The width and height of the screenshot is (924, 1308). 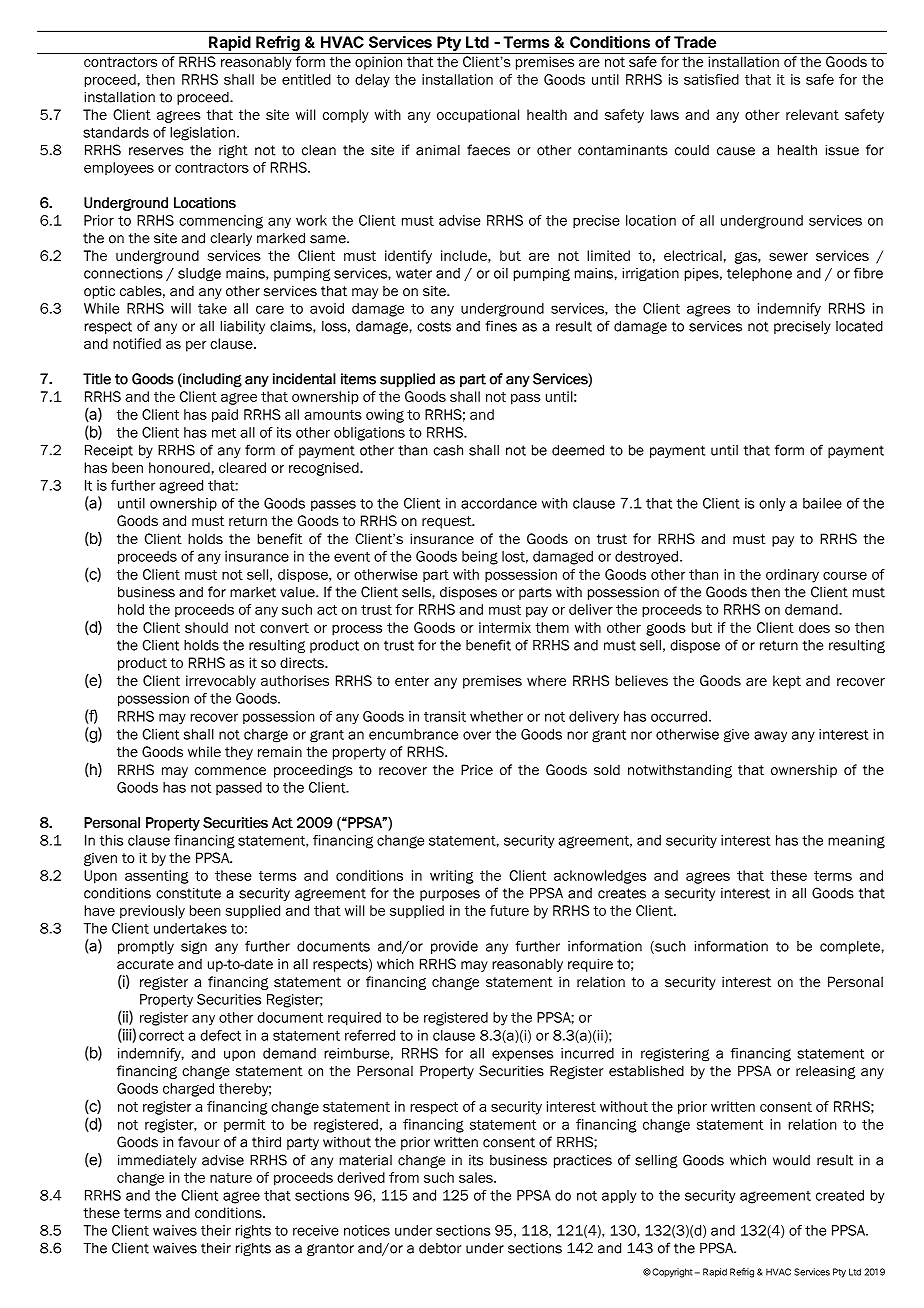 I want to click on occupational, so click(x=478, y=116).
